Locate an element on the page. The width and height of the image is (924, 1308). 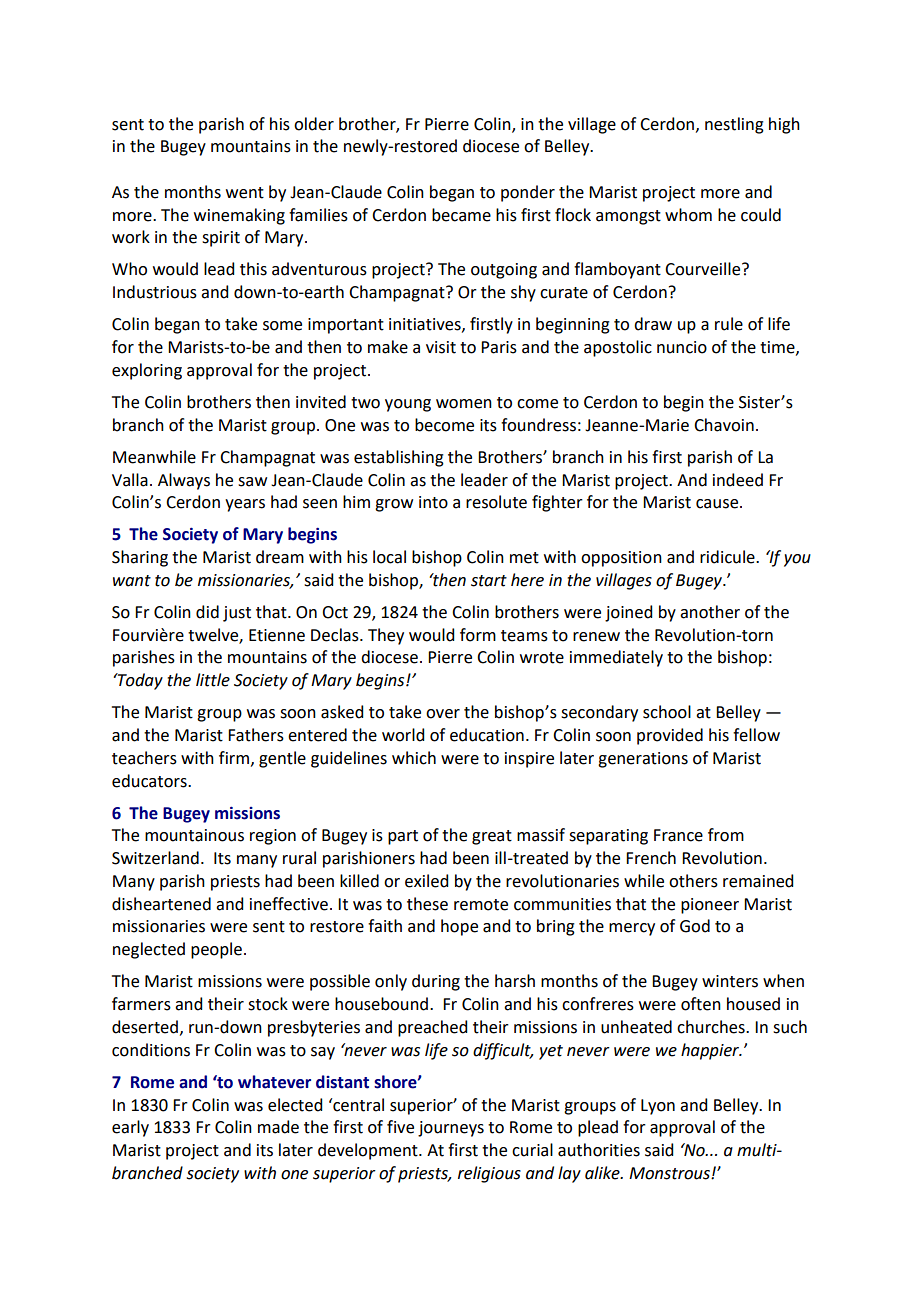
nestling is located at coordinates (734, 125).
